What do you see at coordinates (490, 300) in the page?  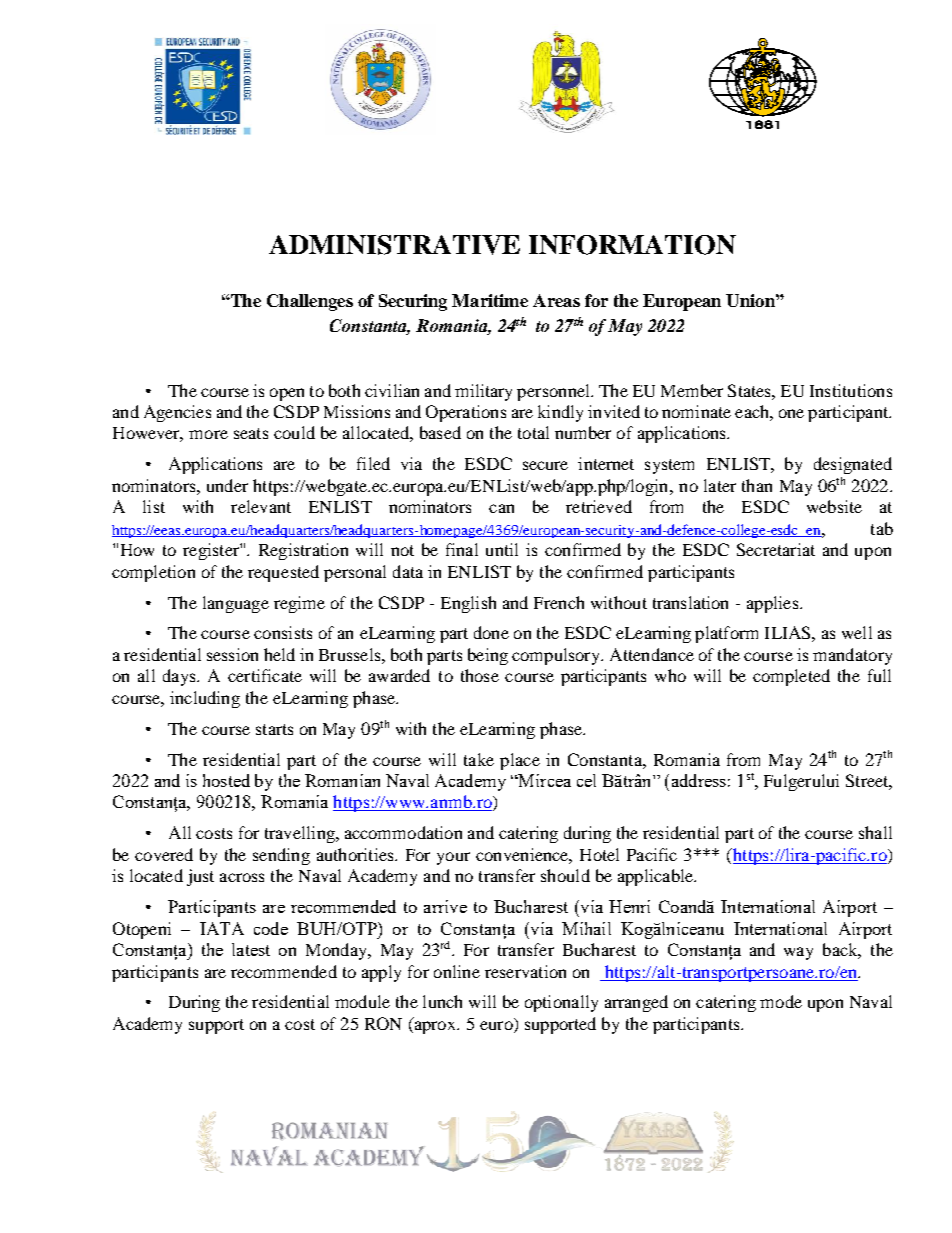 I see `Maritime` at bounding box center [490, 300].
